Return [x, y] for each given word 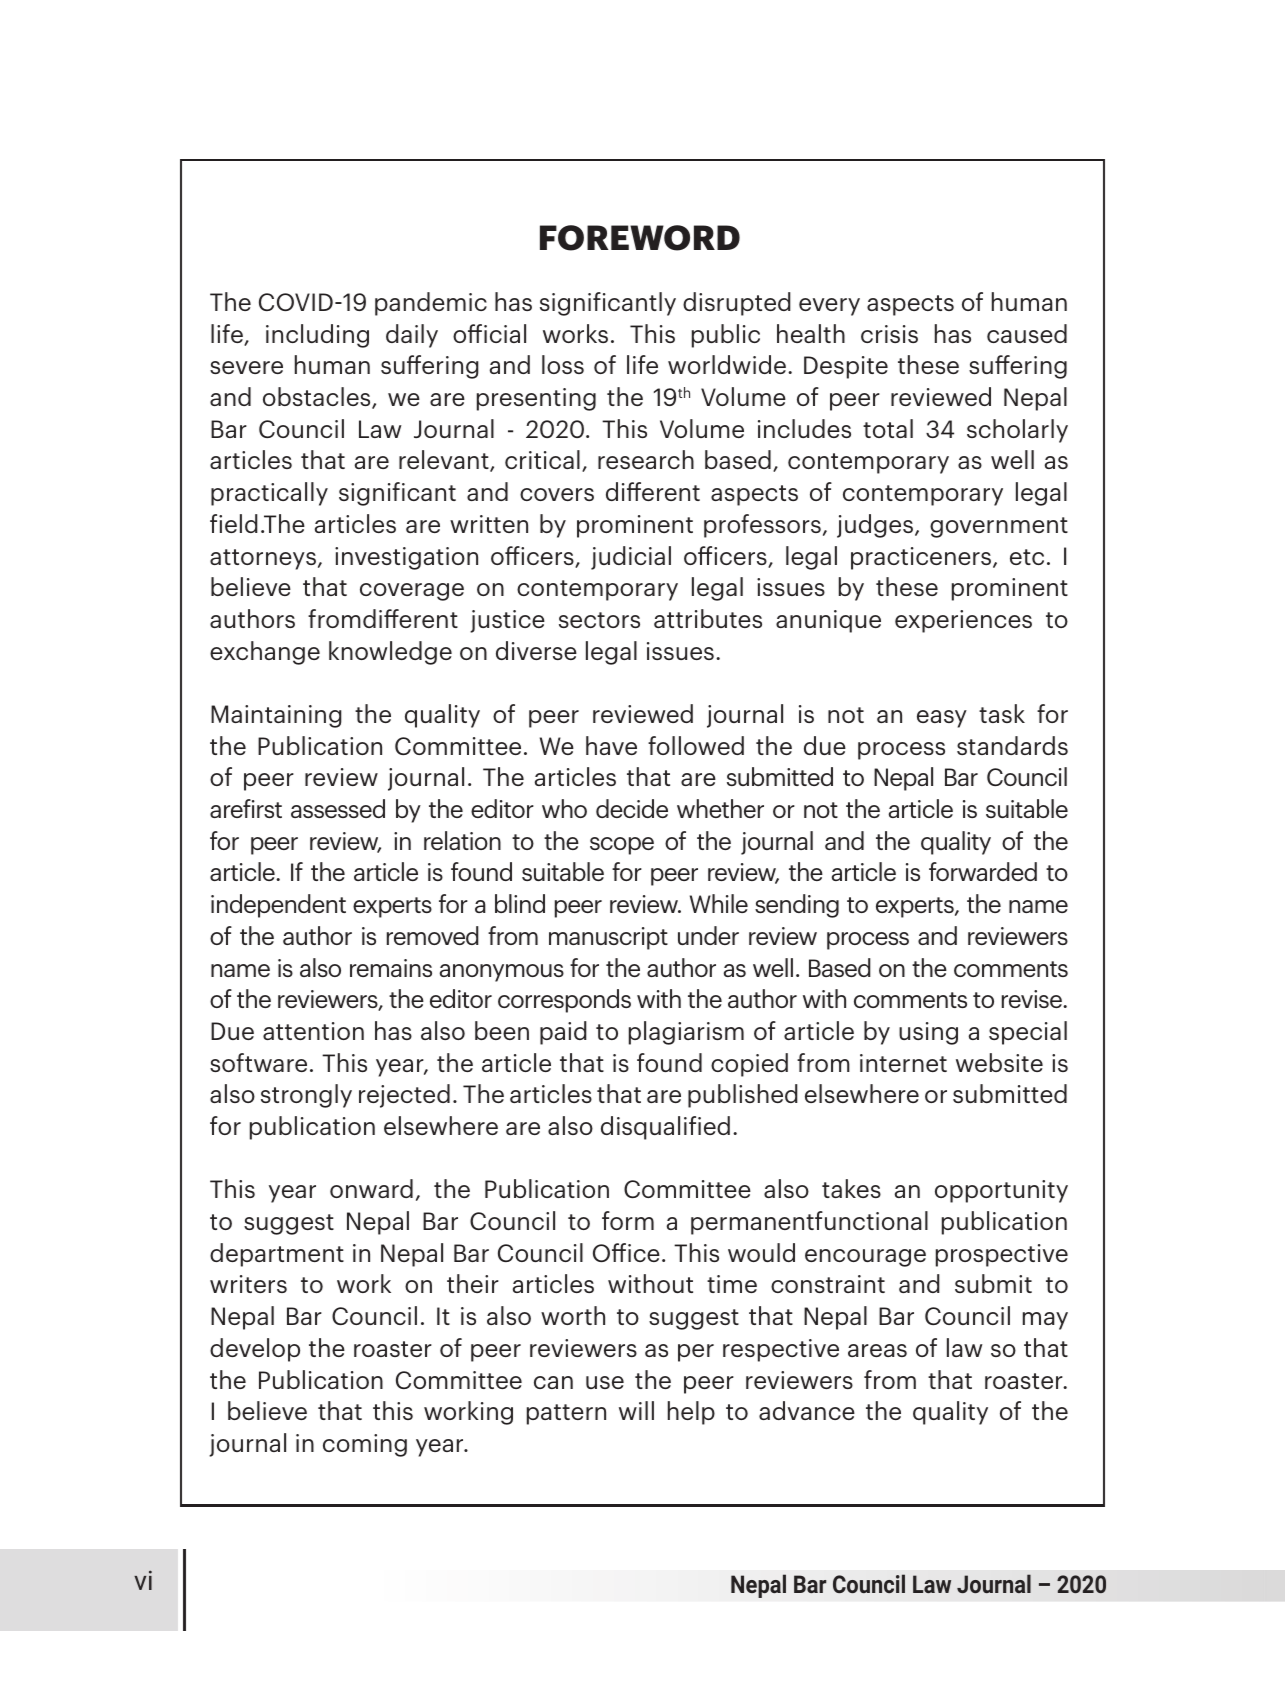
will [636, 1410]
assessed [338, 808]
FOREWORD [640, 238]
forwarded [983, 871]
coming [365, 1445]
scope [622, 846]
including [317, 336]
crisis [889, 334]
